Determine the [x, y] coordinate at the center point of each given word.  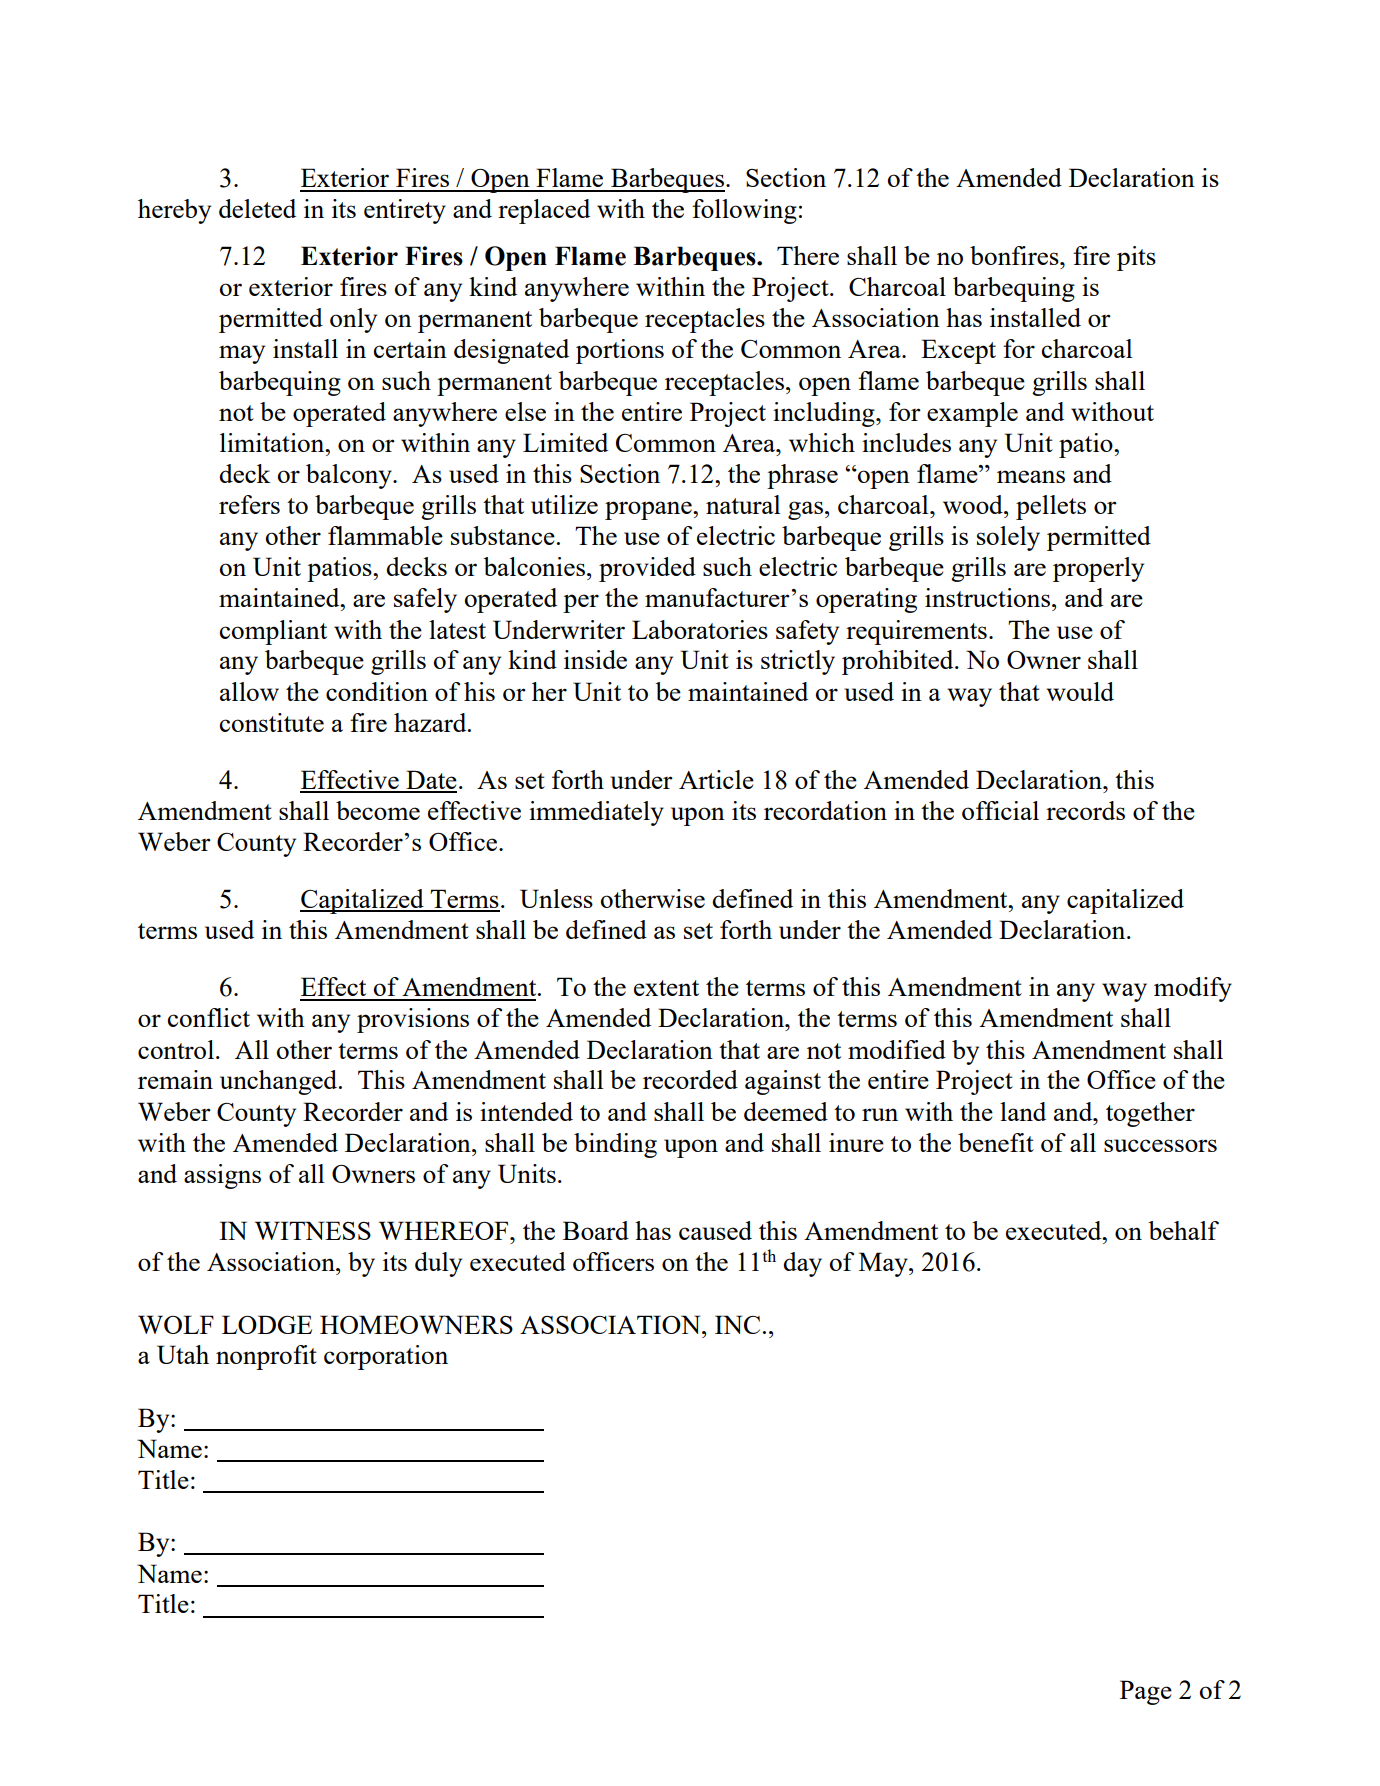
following [744, 211]
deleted [257, 208]
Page [1146, 1692]
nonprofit [266, 1357]
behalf [1183, 1230]
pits [1136, 258]
